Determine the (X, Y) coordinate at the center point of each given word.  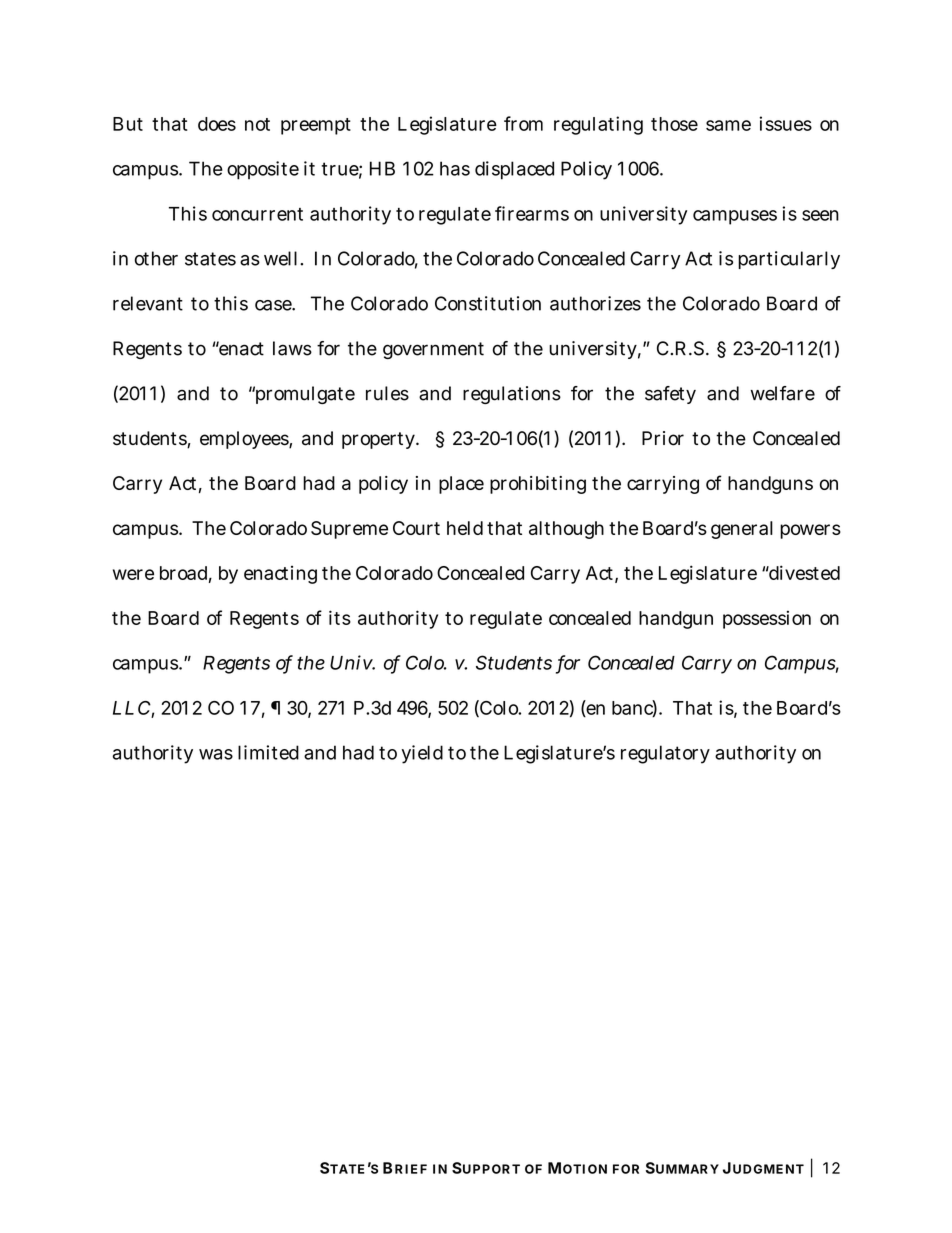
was (216, 754)
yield (422, 754)
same (728, 125)
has (455, 168)
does (217, 124)
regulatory (665, 754)
